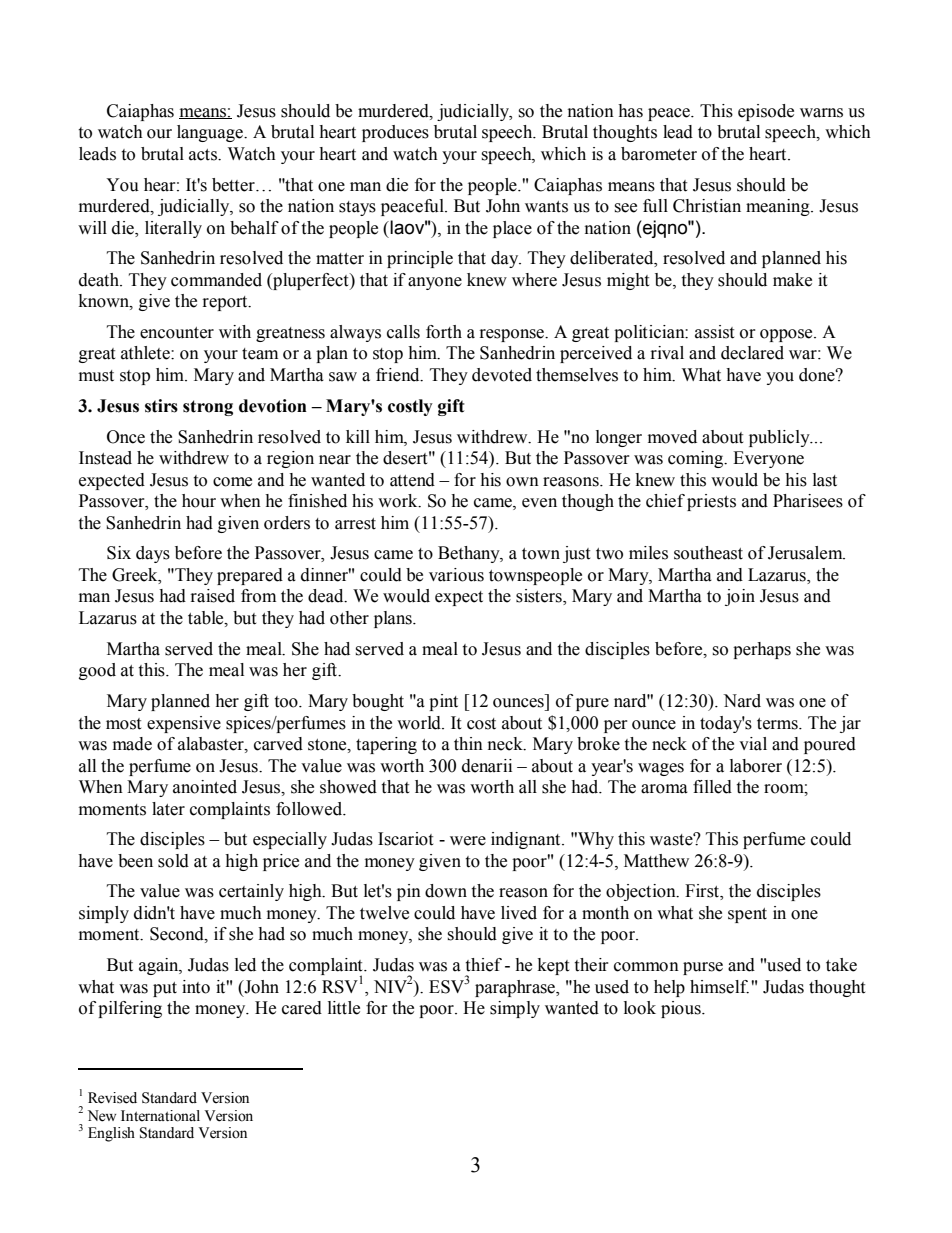 Image resolution: width=952 pixels, height=1233 pixels. I want to click on episode, so click(766, 112).
